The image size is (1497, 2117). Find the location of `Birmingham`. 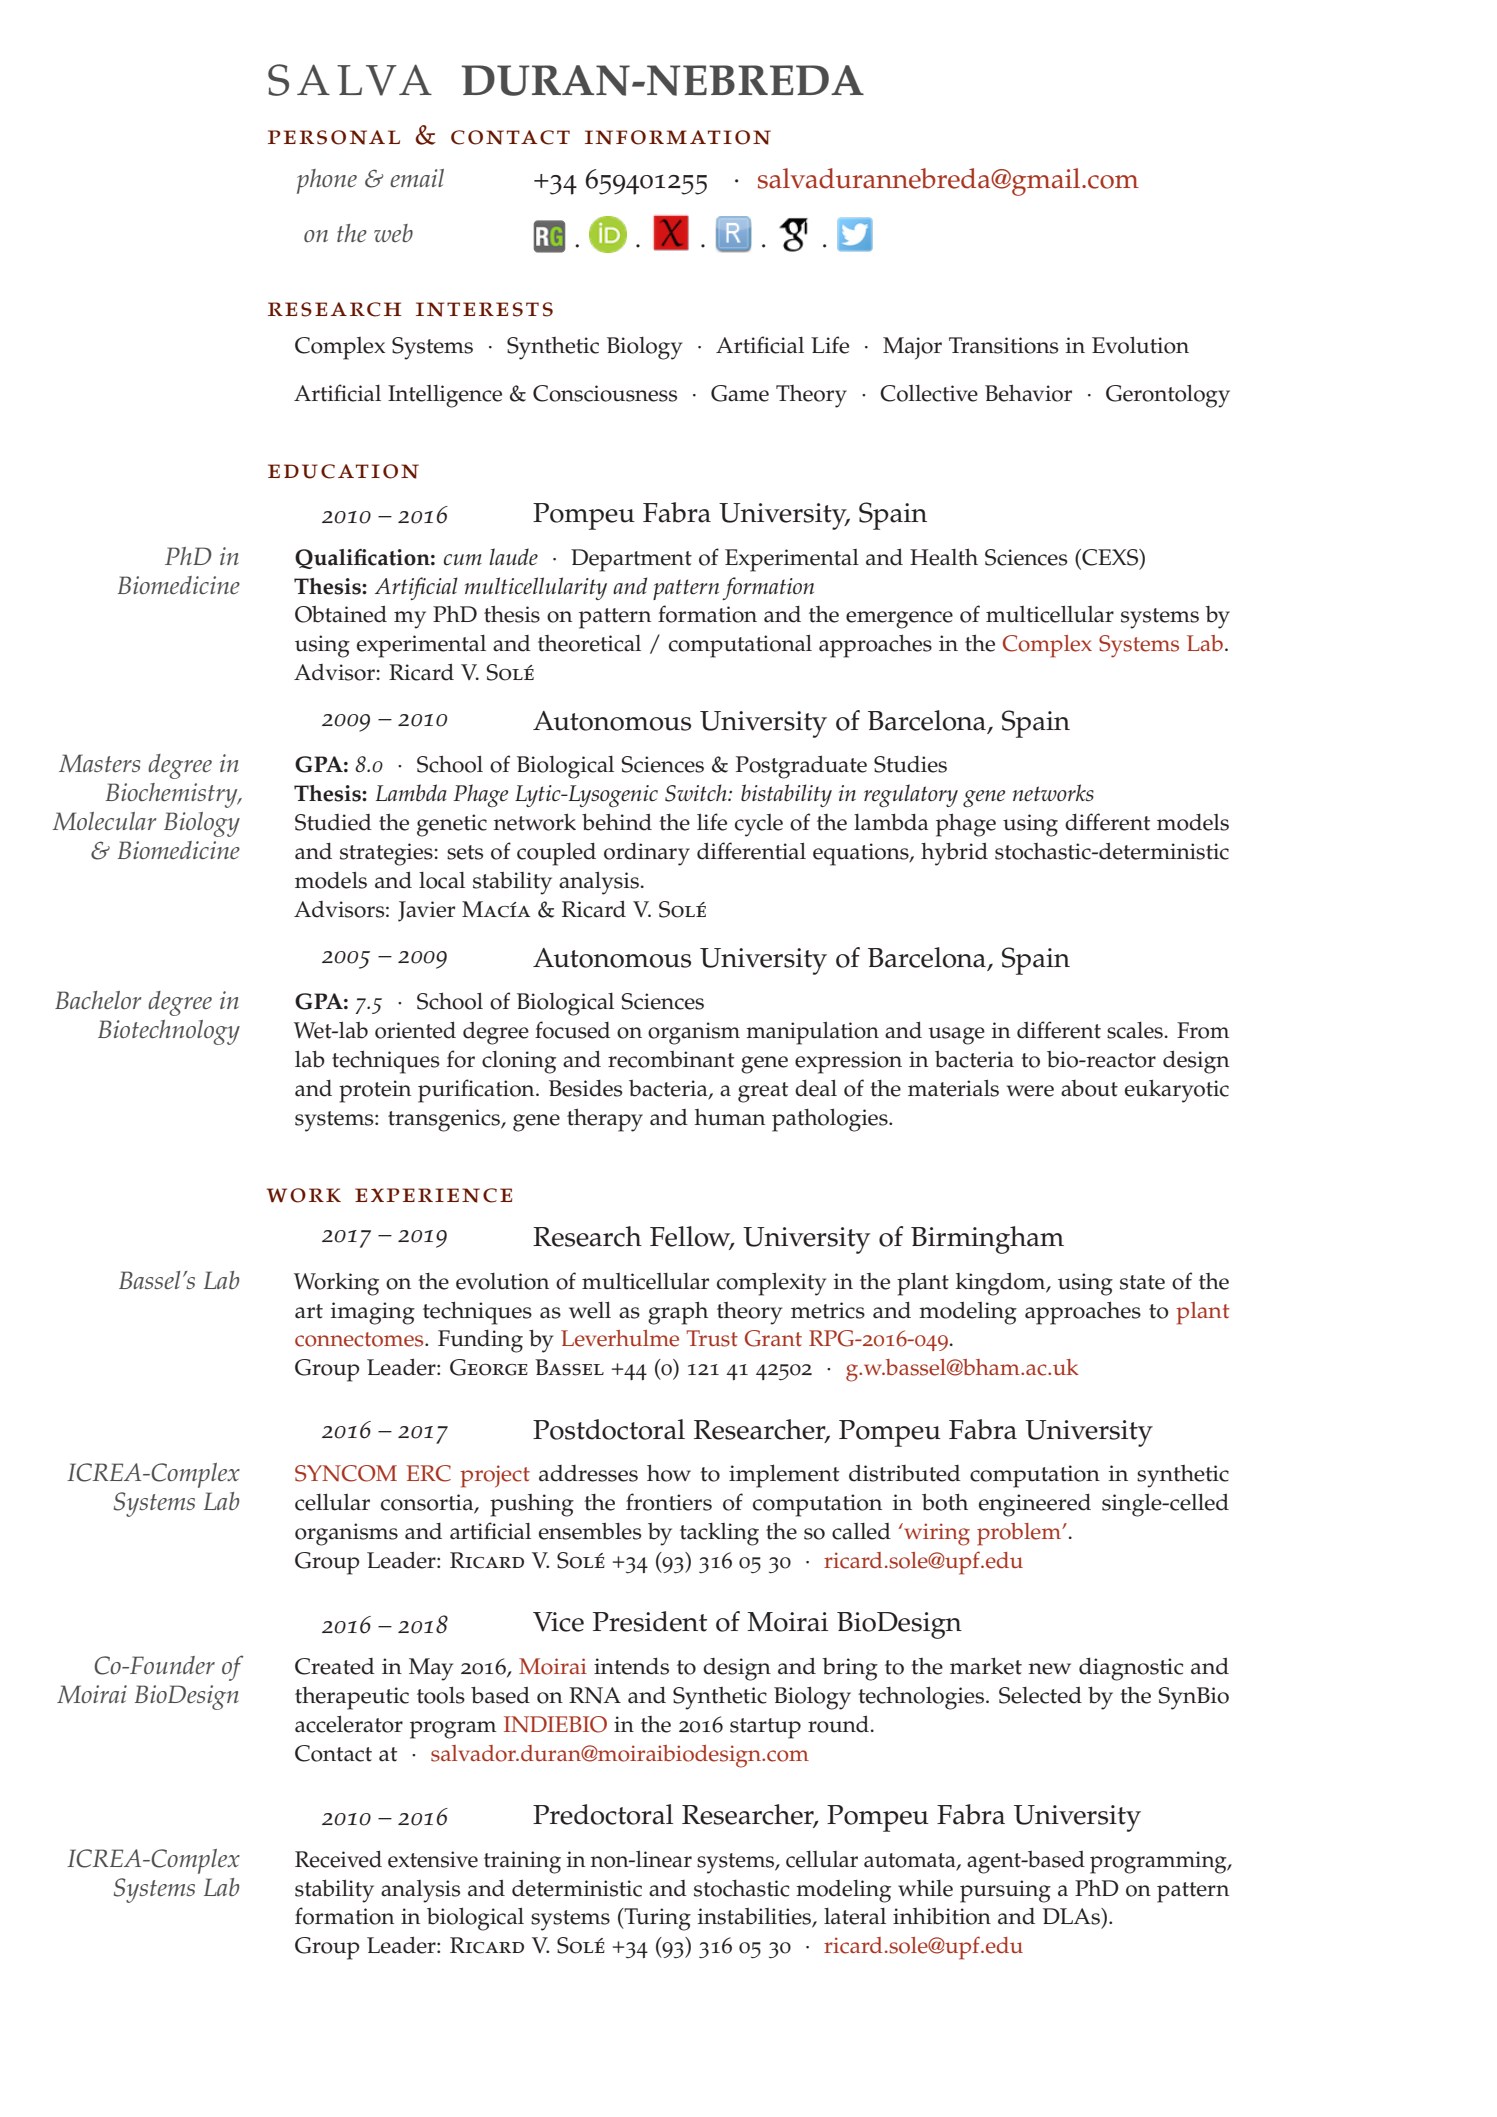

Birmingham is located at coordinates (987, 1240).
